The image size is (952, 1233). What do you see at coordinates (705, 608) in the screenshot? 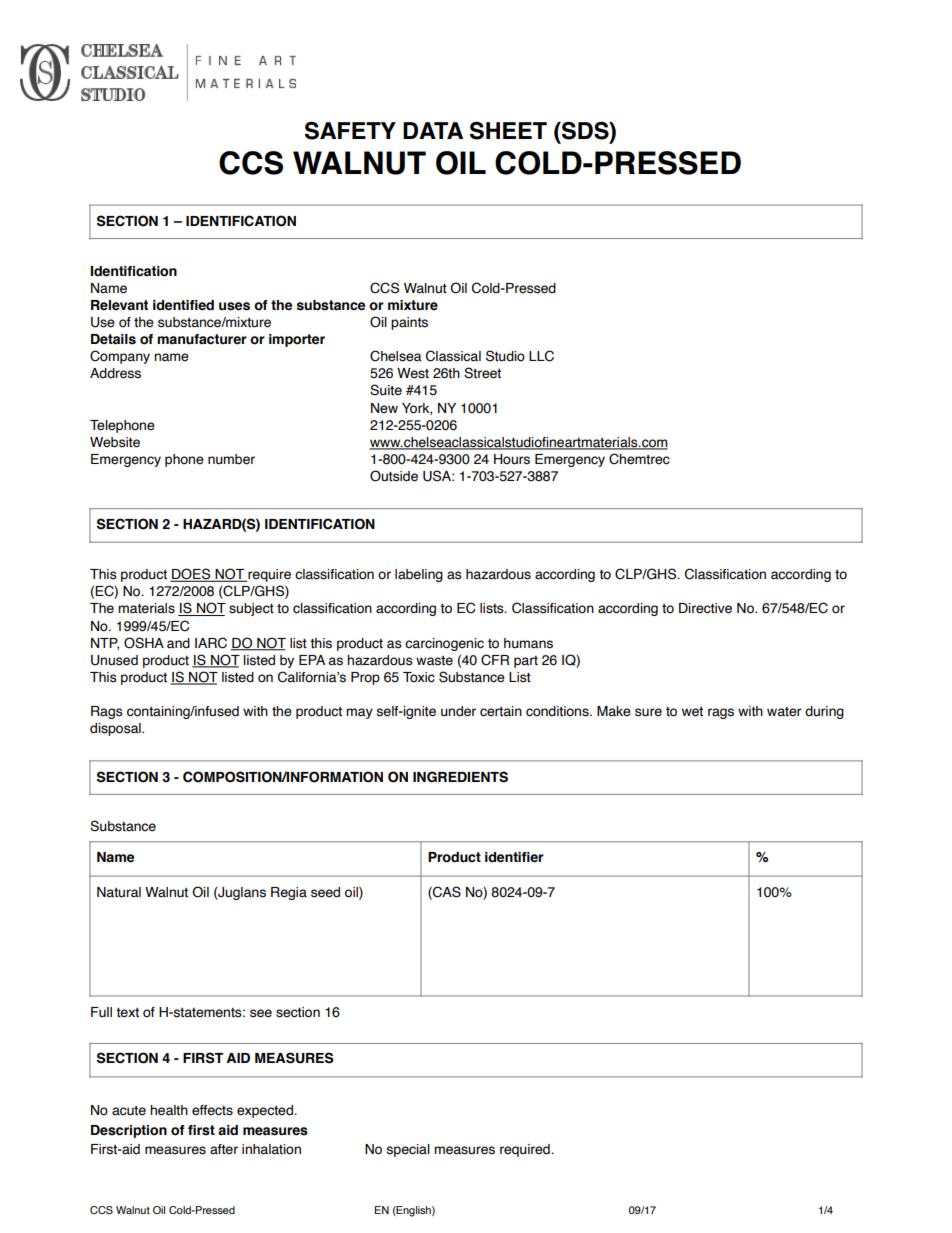
I see `Directive` at bounding box center [705, 608].
